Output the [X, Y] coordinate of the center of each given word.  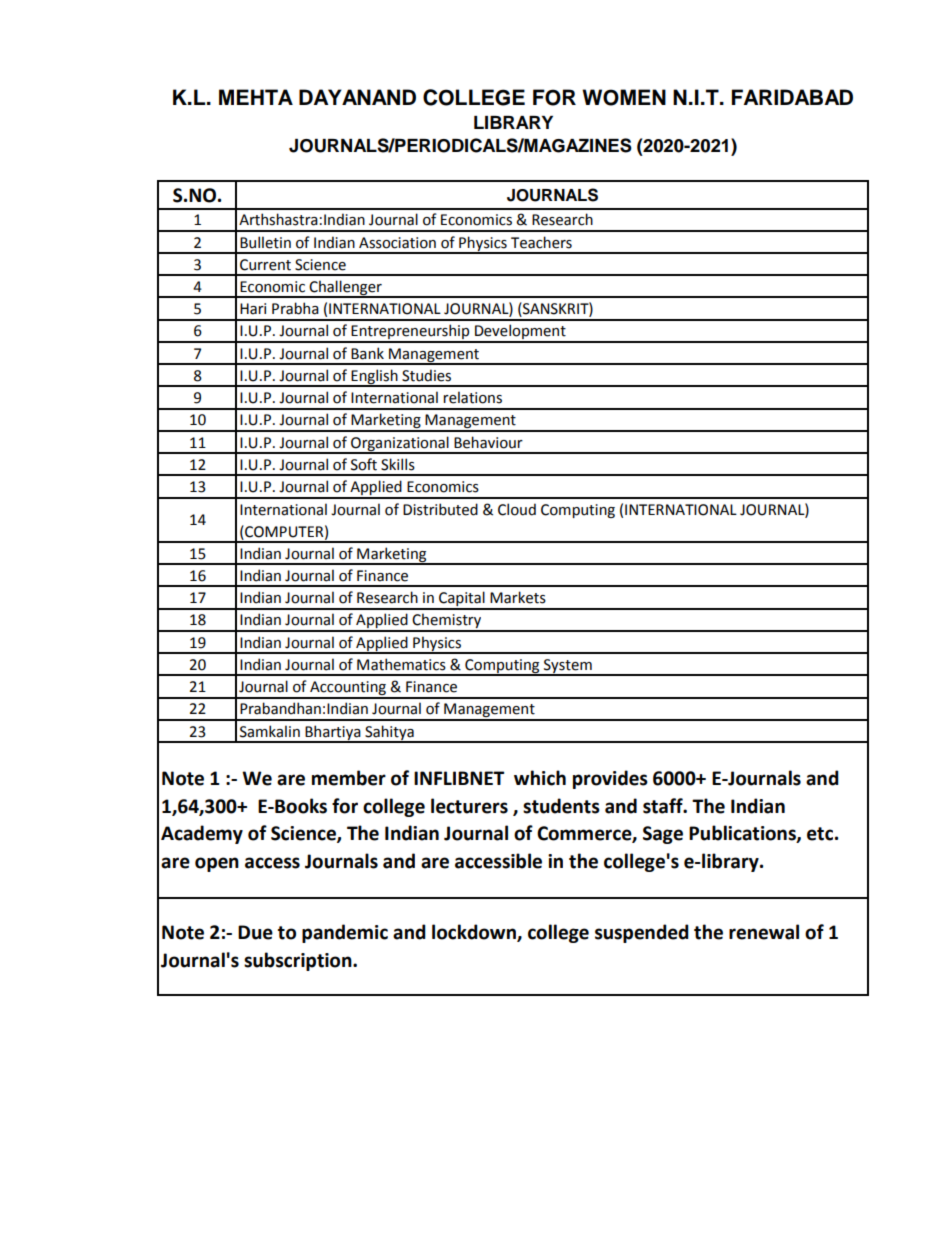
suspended [642, 933]
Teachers [541, 242]
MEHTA [256, 97]
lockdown [475, 933]
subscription [299, 961]
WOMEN [624, 97]
